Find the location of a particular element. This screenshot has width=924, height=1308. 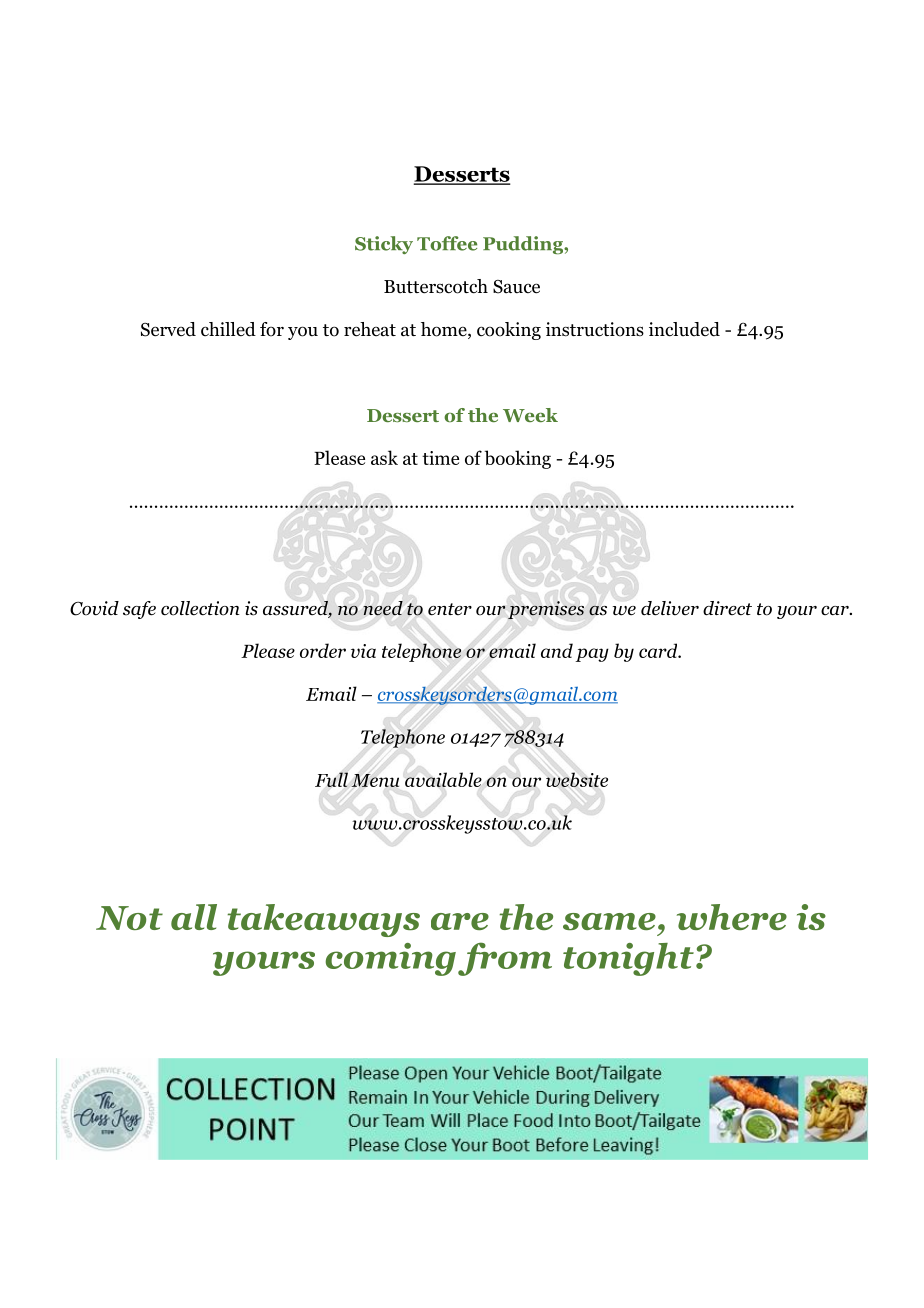

collection is located at coordinates (200, 608).
